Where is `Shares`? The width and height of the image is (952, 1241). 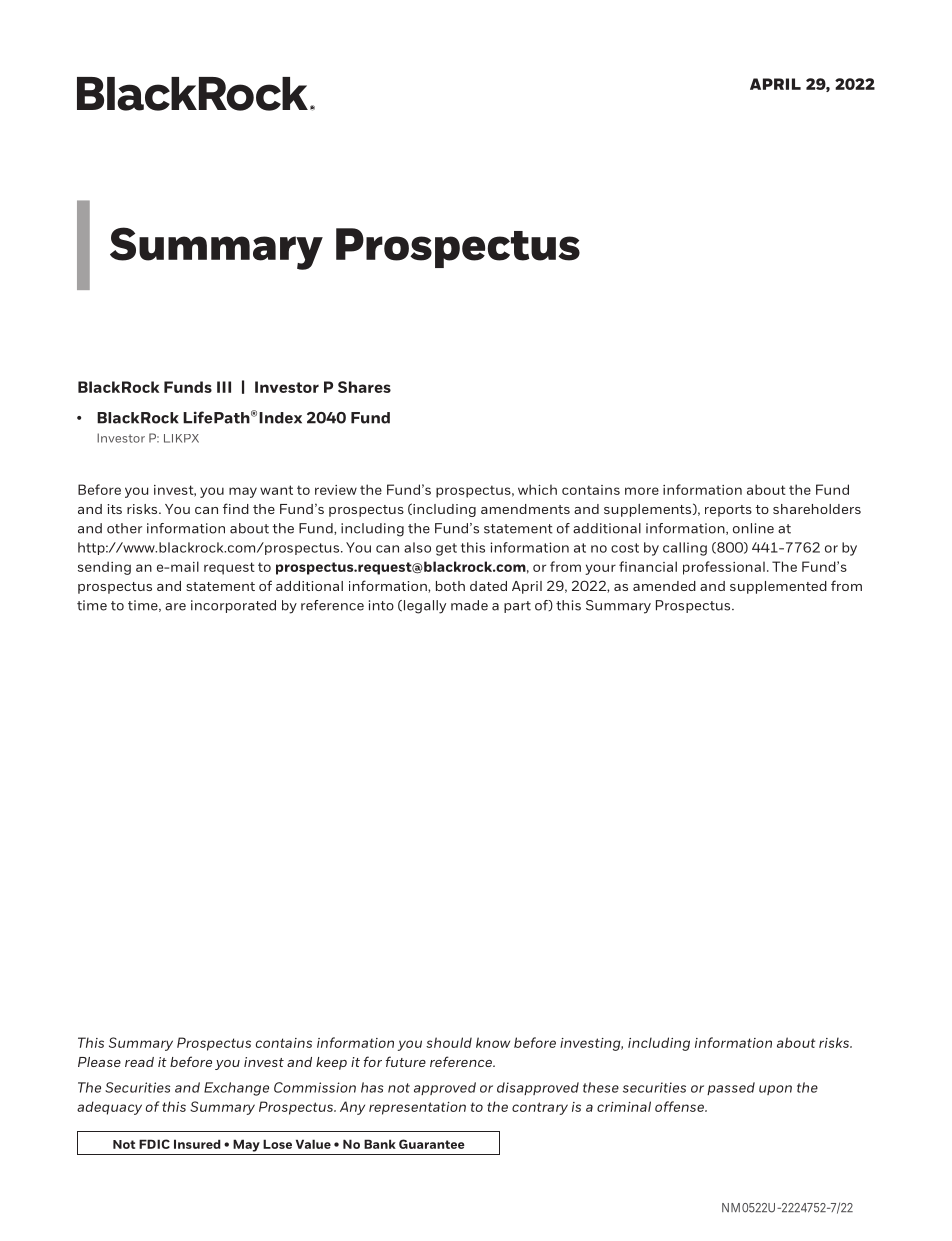
Shares is located at coordinates (364, 387).
